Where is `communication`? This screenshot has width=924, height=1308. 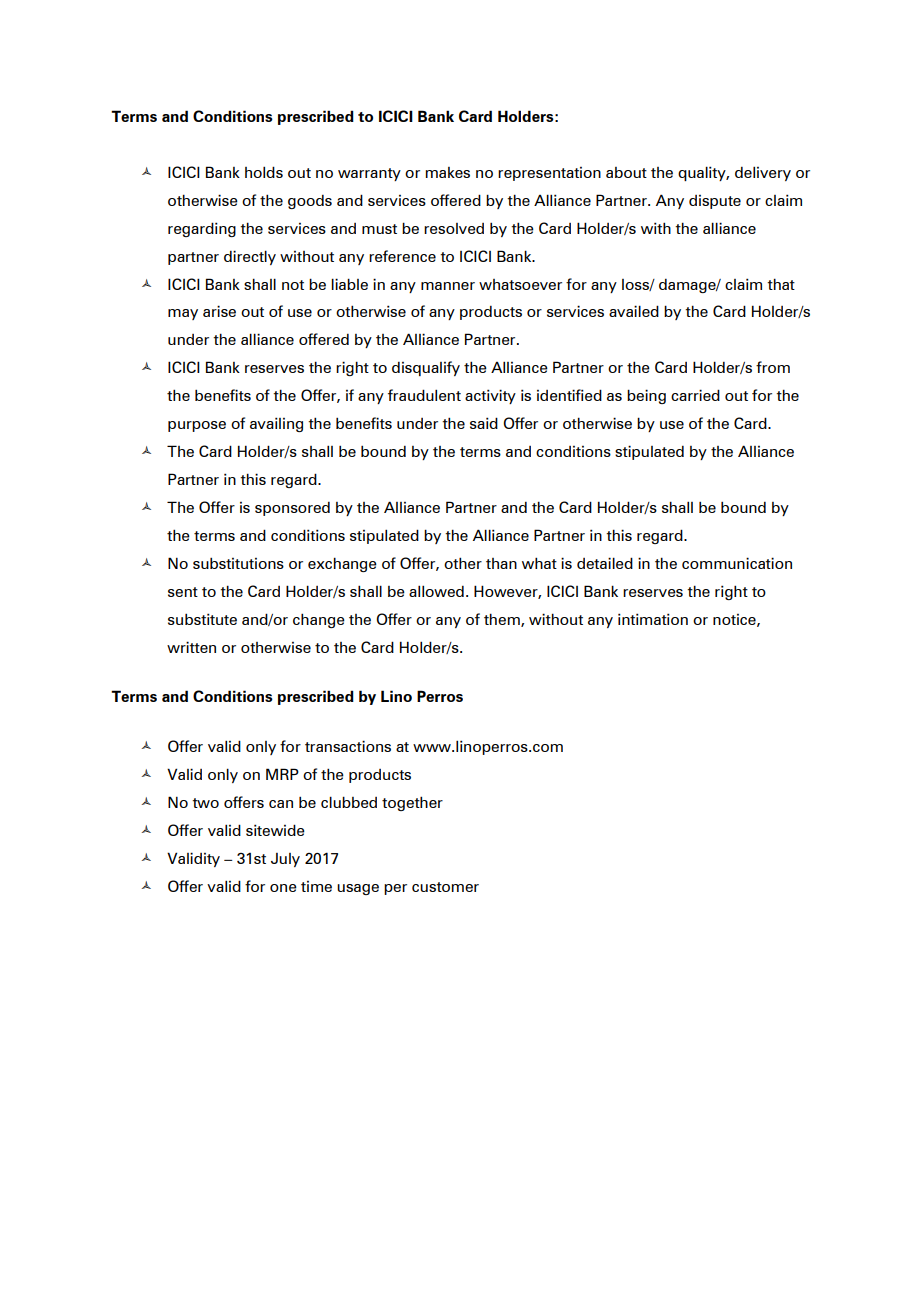
communication is located at coordinates (737, 563).
